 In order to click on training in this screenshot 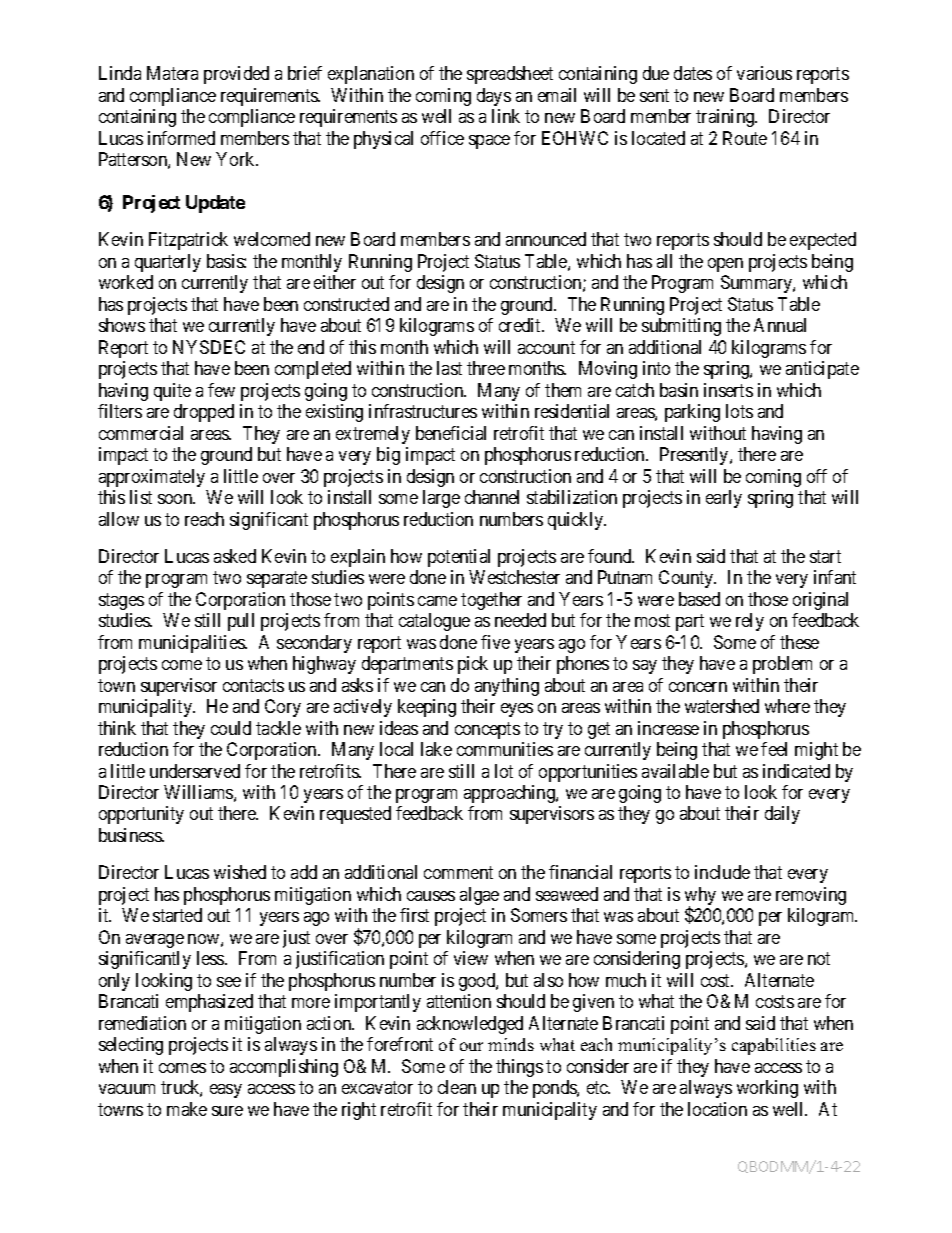, I will do `click(726, 118)`.
